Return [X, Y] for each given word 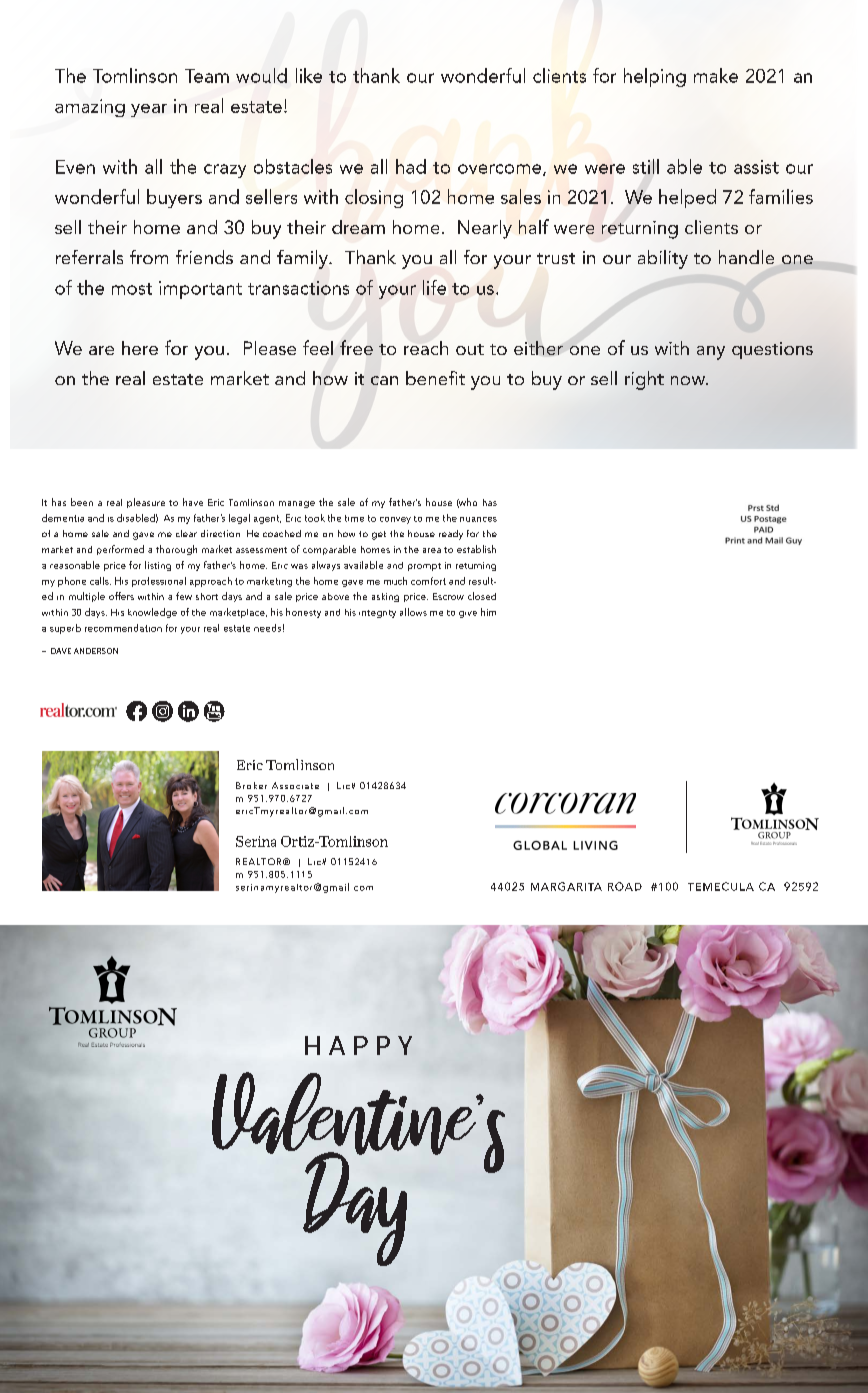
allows [413, 612]
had [411, 166]
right [644, 380]
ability [663, 259]
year [149, 110]
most [132, 289]
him [488, 612]
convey [395, 520]
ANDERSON [96, 651]
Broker [251, 785]
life [434, 287]
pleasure [146, 503]
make [716, 75]
